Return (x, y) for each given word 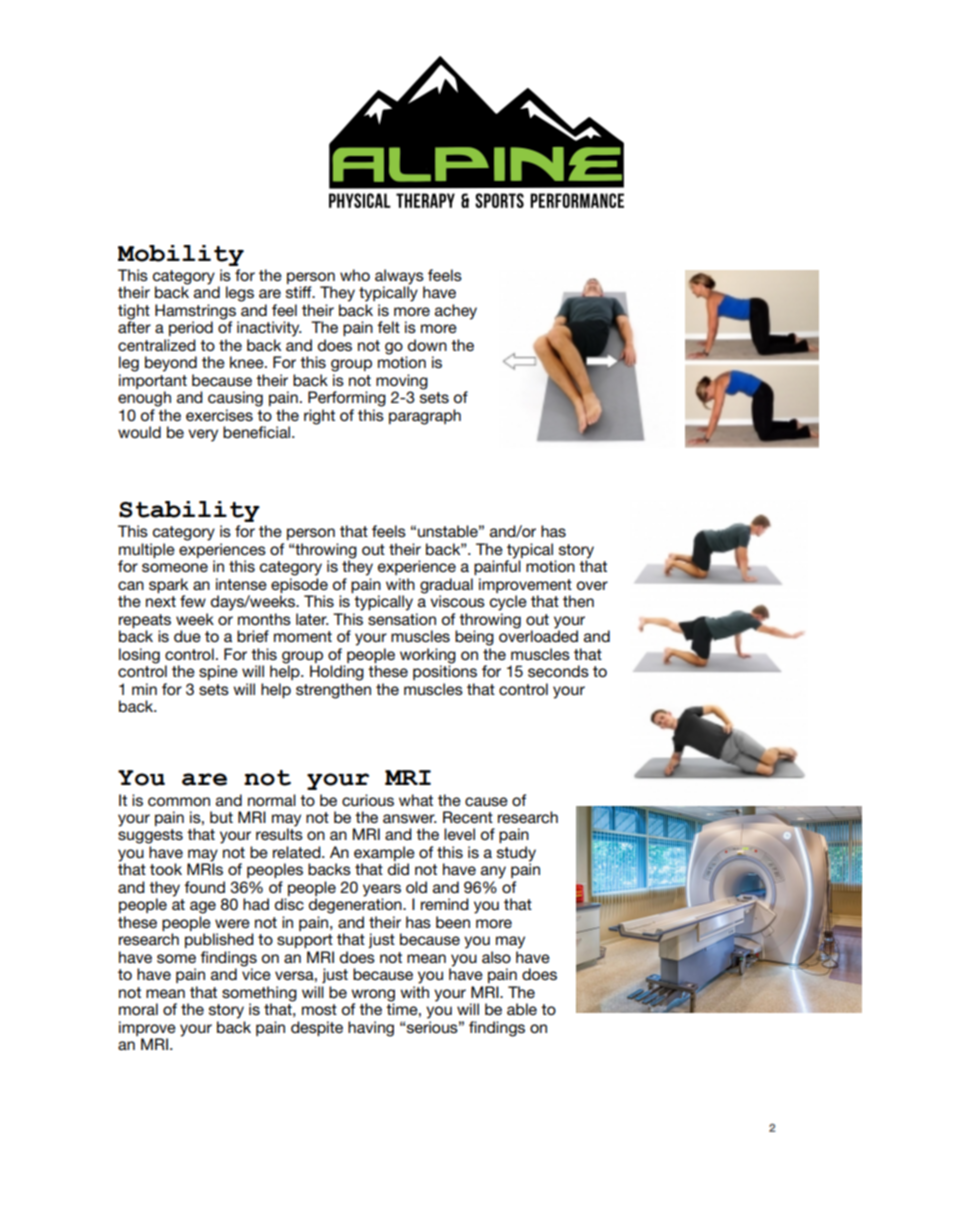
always (400, 278)
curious (368, 800)
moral (138, 1009)
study (516, 855)
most (319, 1009)
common (179, 801)
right (319, 417)
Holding (337, 673)
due (187, 636)
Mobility (181, 255)
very (203, 435)
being (474, 638)
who (355, 275)
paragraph (425, 417)
